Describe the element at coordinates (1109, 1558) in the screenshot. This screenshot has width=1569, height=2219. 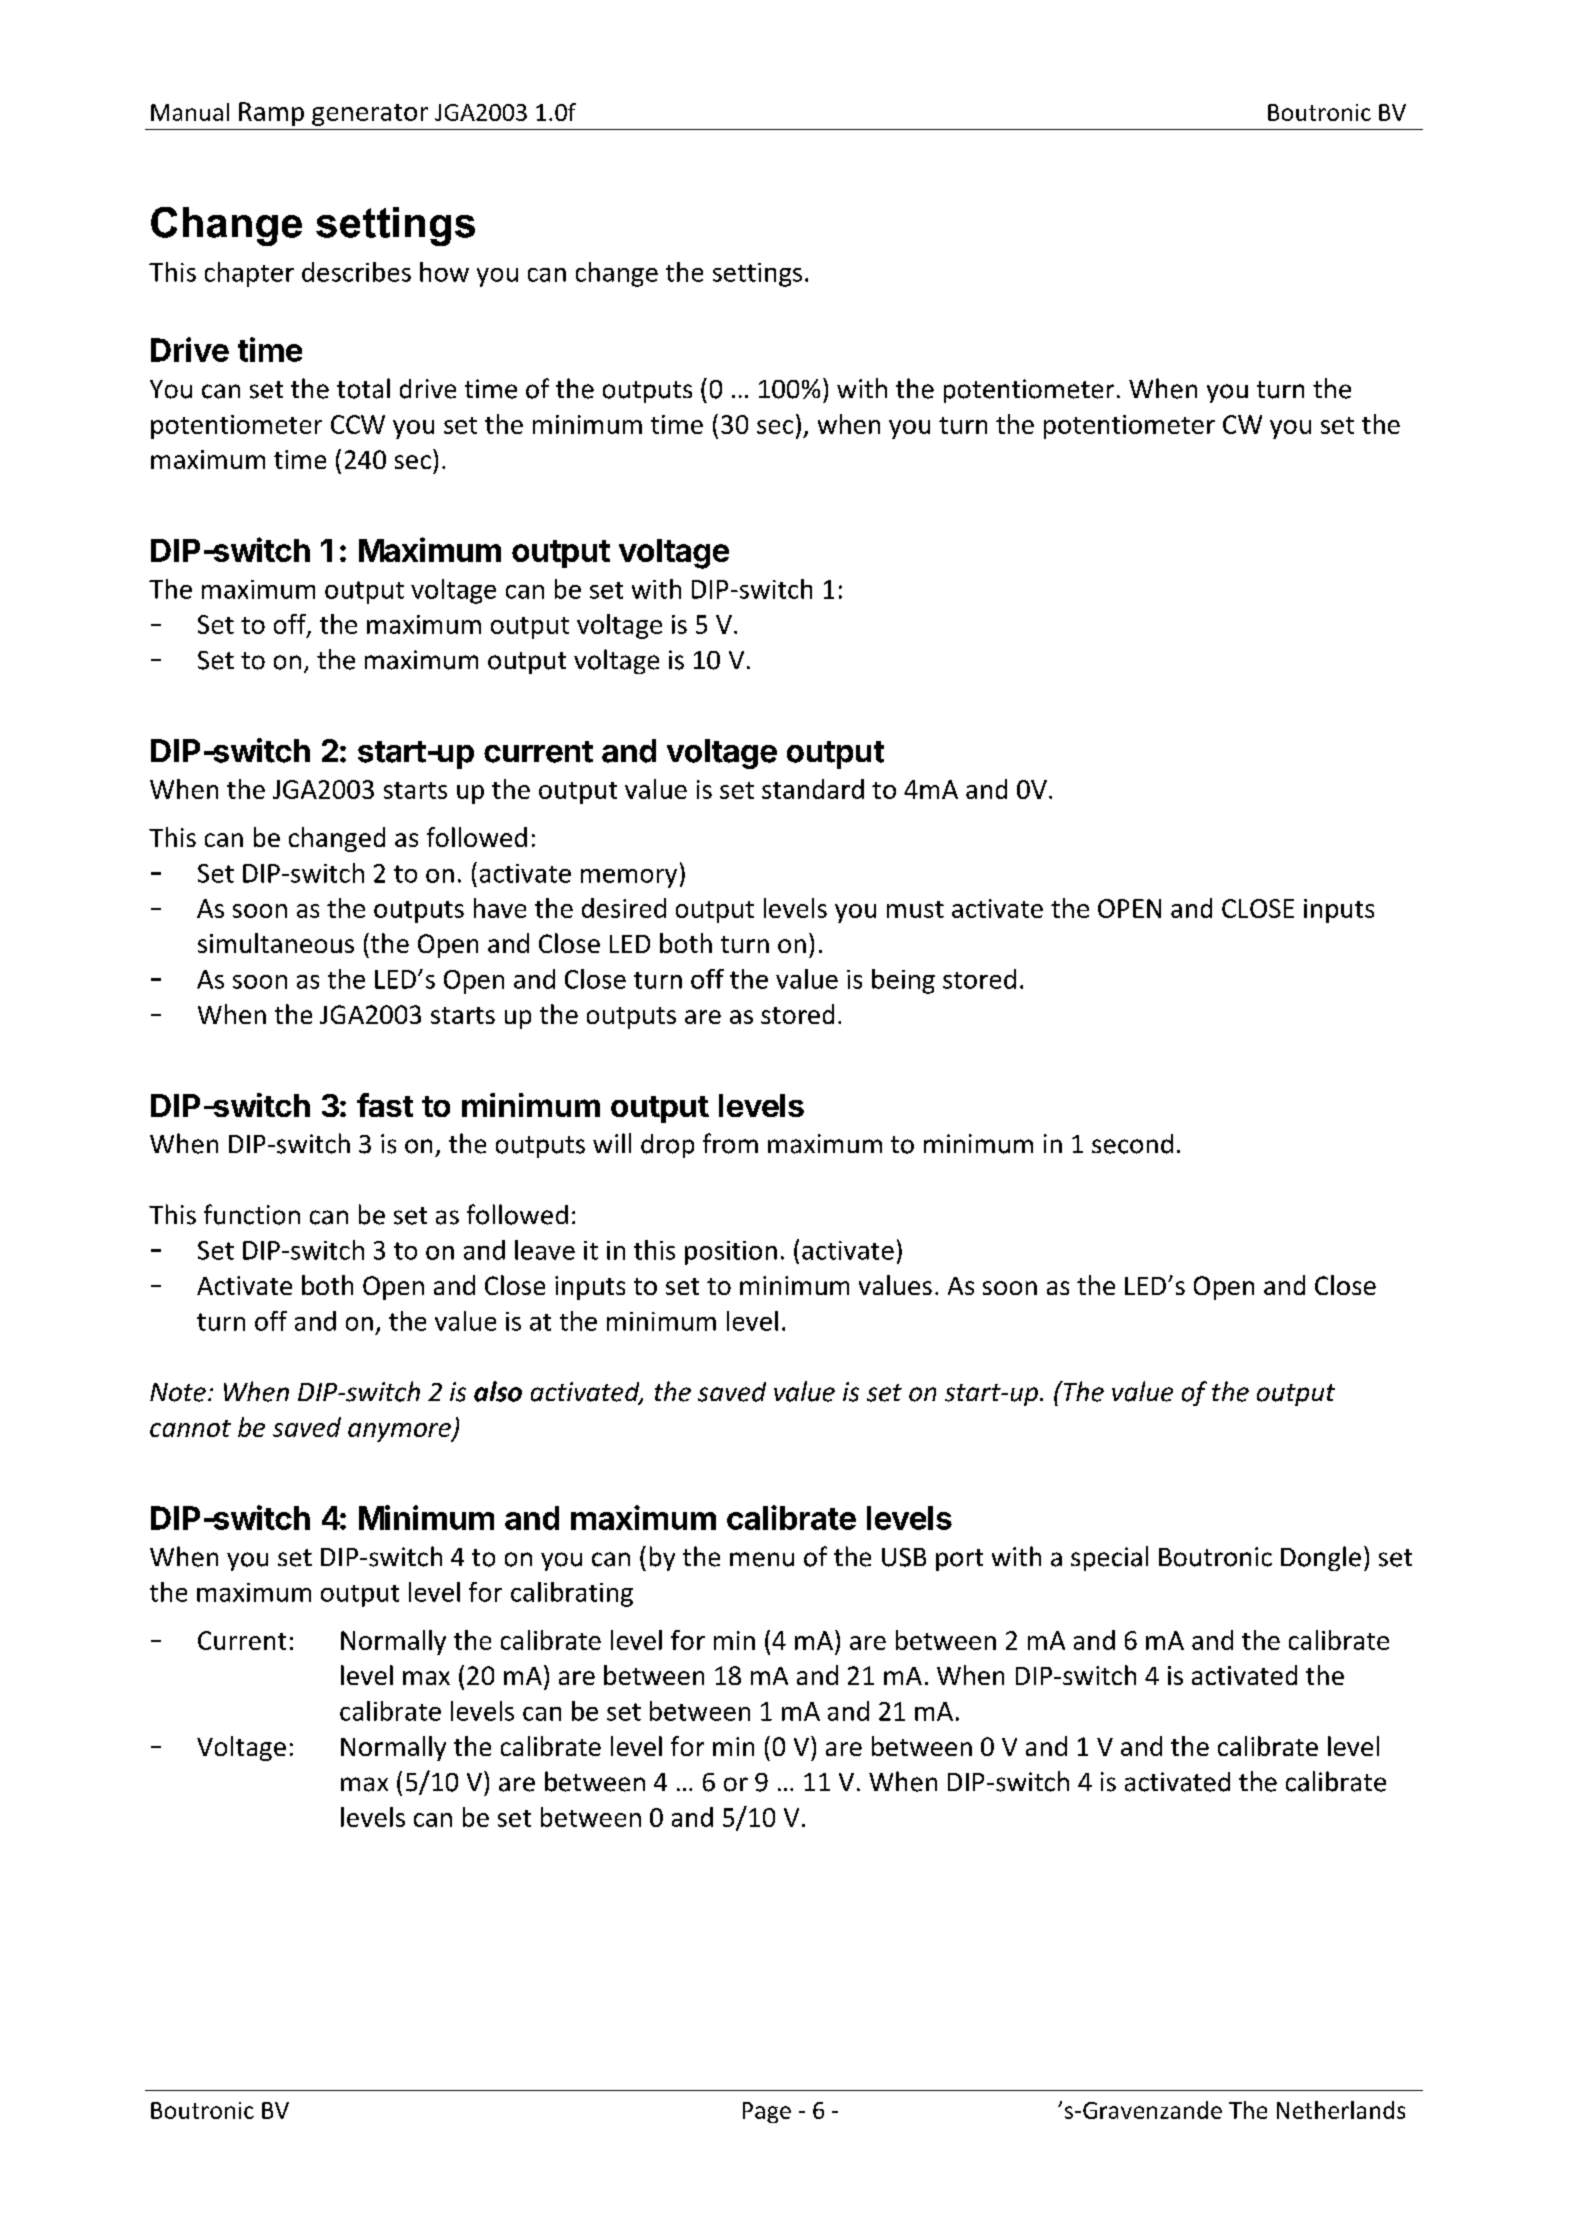
I see `special` at that location.
